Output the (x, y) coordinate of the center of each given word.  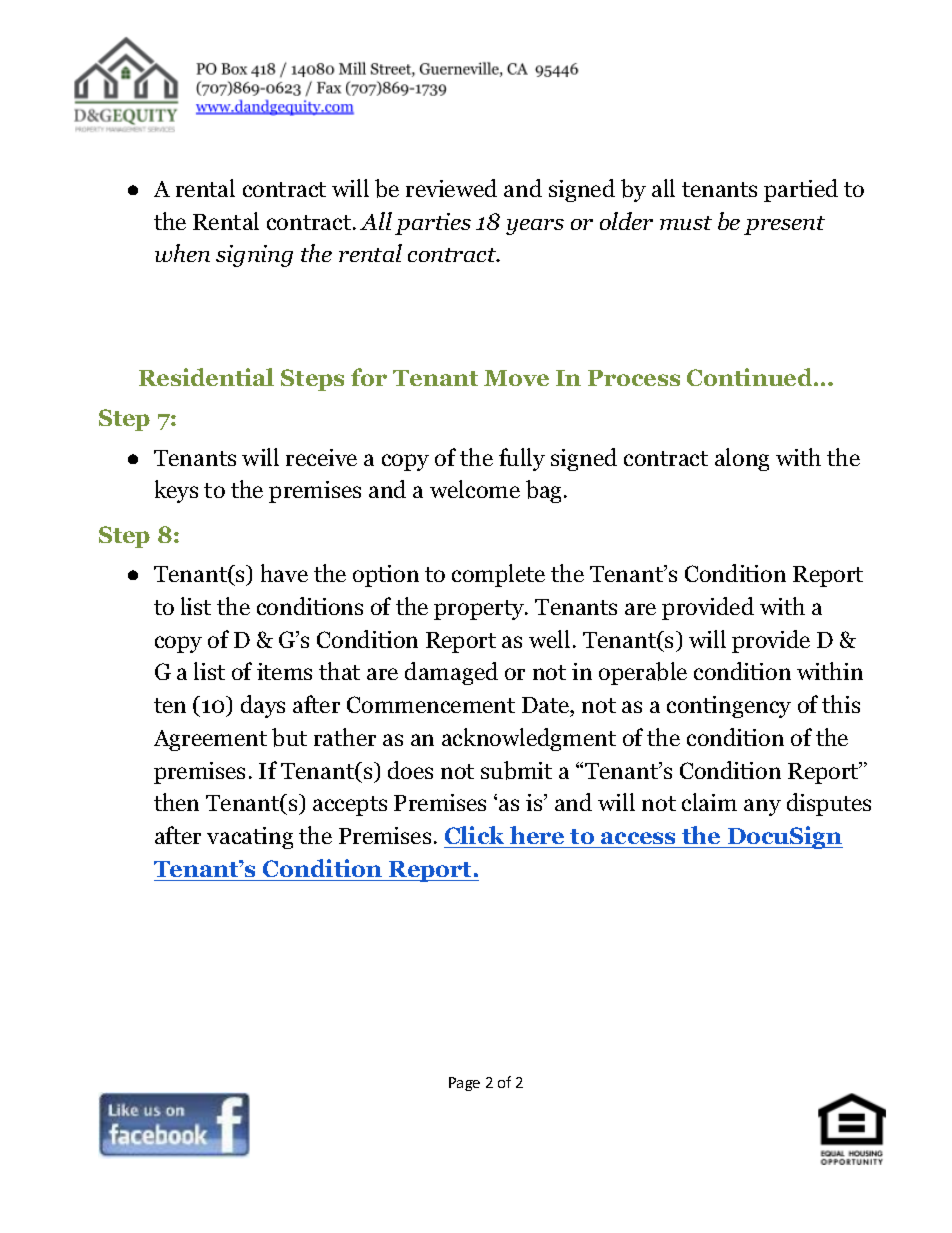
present (784, 225)
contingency (729, 707)
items (284, 671)
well (549, 639)
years (535, 227)
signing (254, 256)
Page (464, 1084)
